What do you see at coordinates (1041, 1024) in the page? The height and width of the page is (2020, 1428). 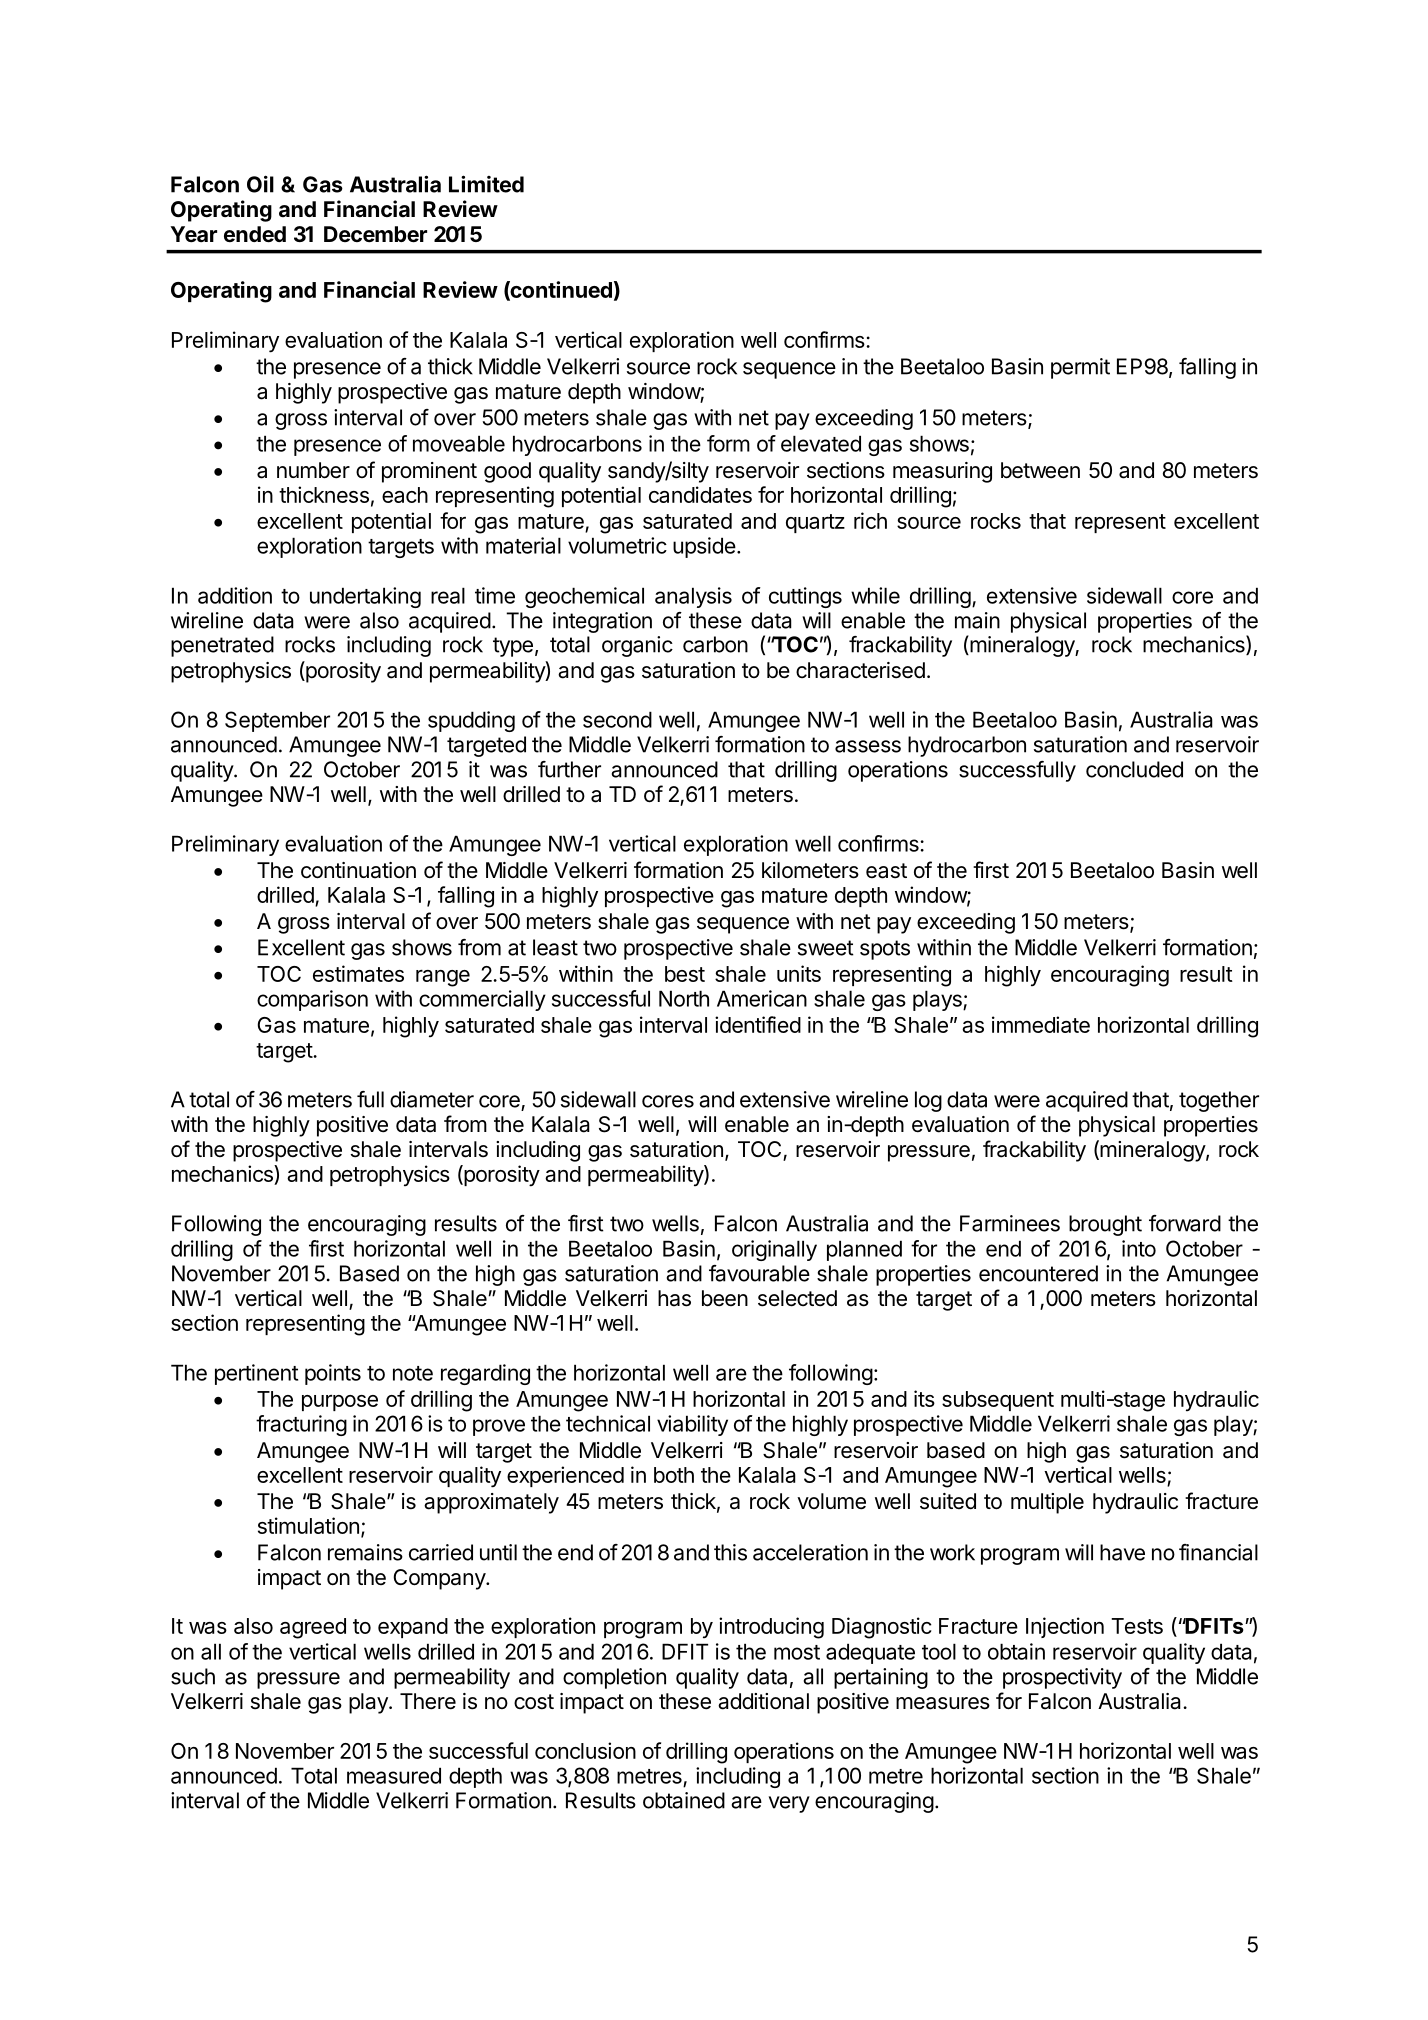 I see `immediate` at bounding box center [1041, 1024].
